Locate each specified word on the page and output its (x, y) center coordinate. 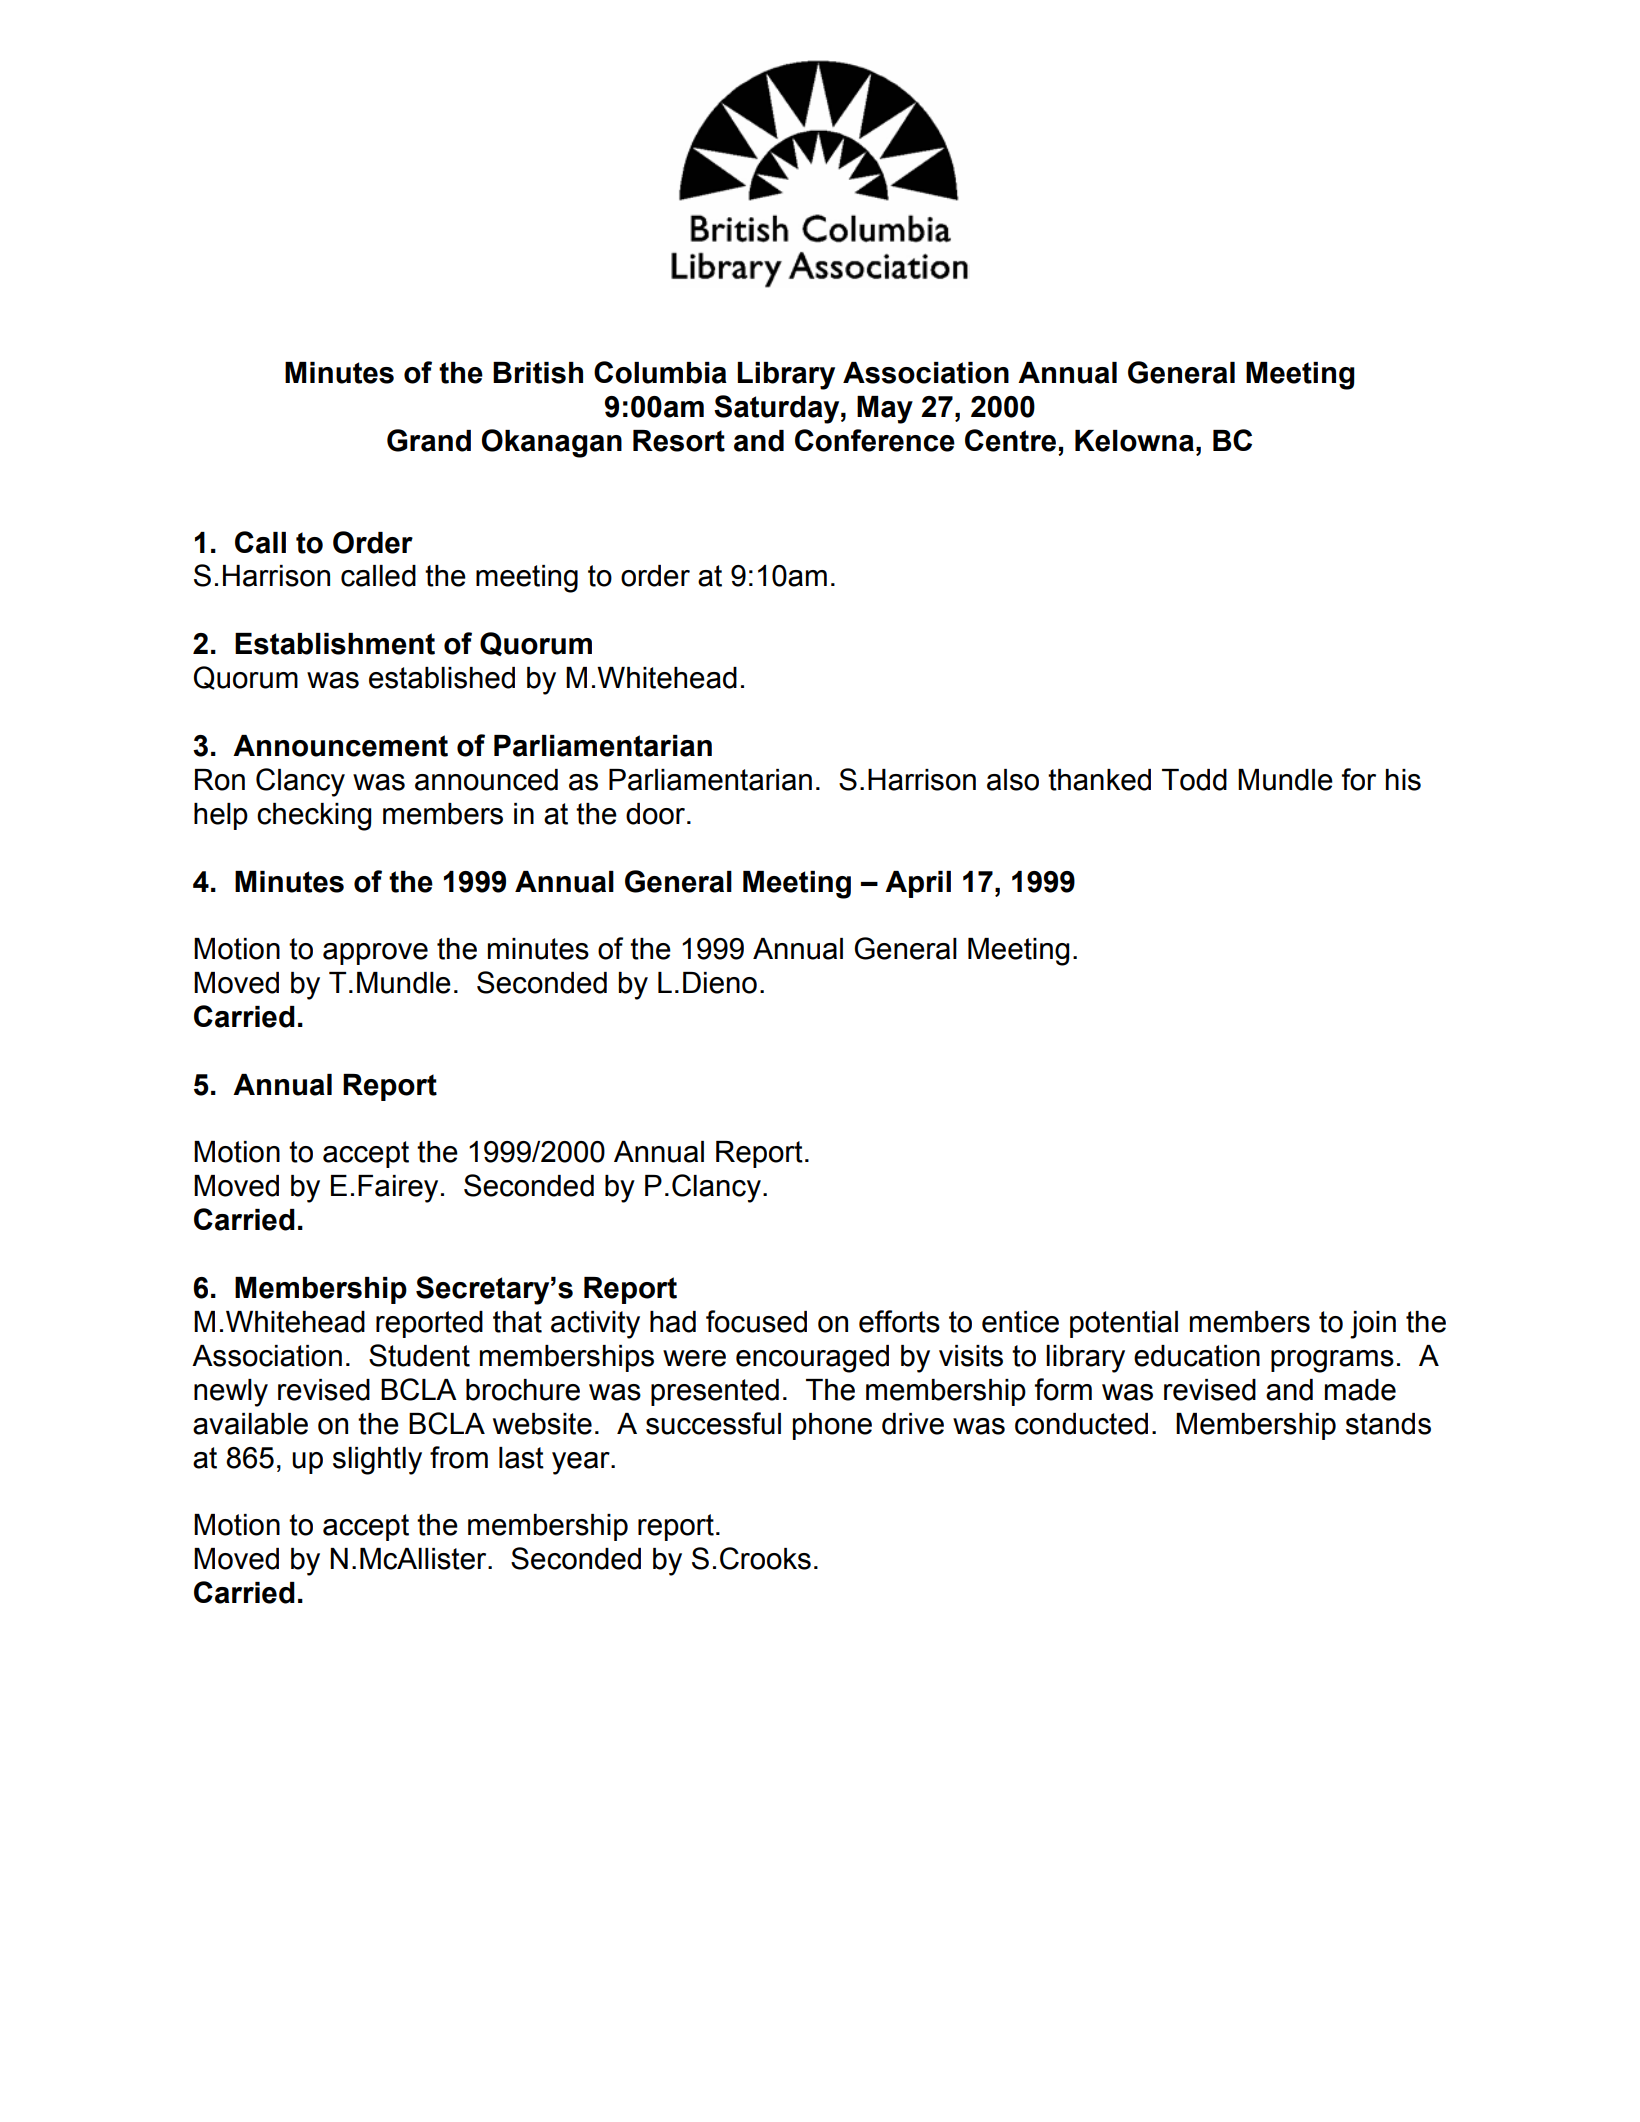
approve (375, 954)
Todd (1194, 780)
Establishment (335, 644)
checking (314, 817)
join (1373, 1325)
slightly (377, 1461)
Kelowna (1134, 441)
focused (756, 1321)
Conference (875, 440)
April (918, 884)
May (885, 410)
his (1403, 780)
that (517, 1322)
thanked (1099, 780)
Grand (429, 440)
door (657, 814)
